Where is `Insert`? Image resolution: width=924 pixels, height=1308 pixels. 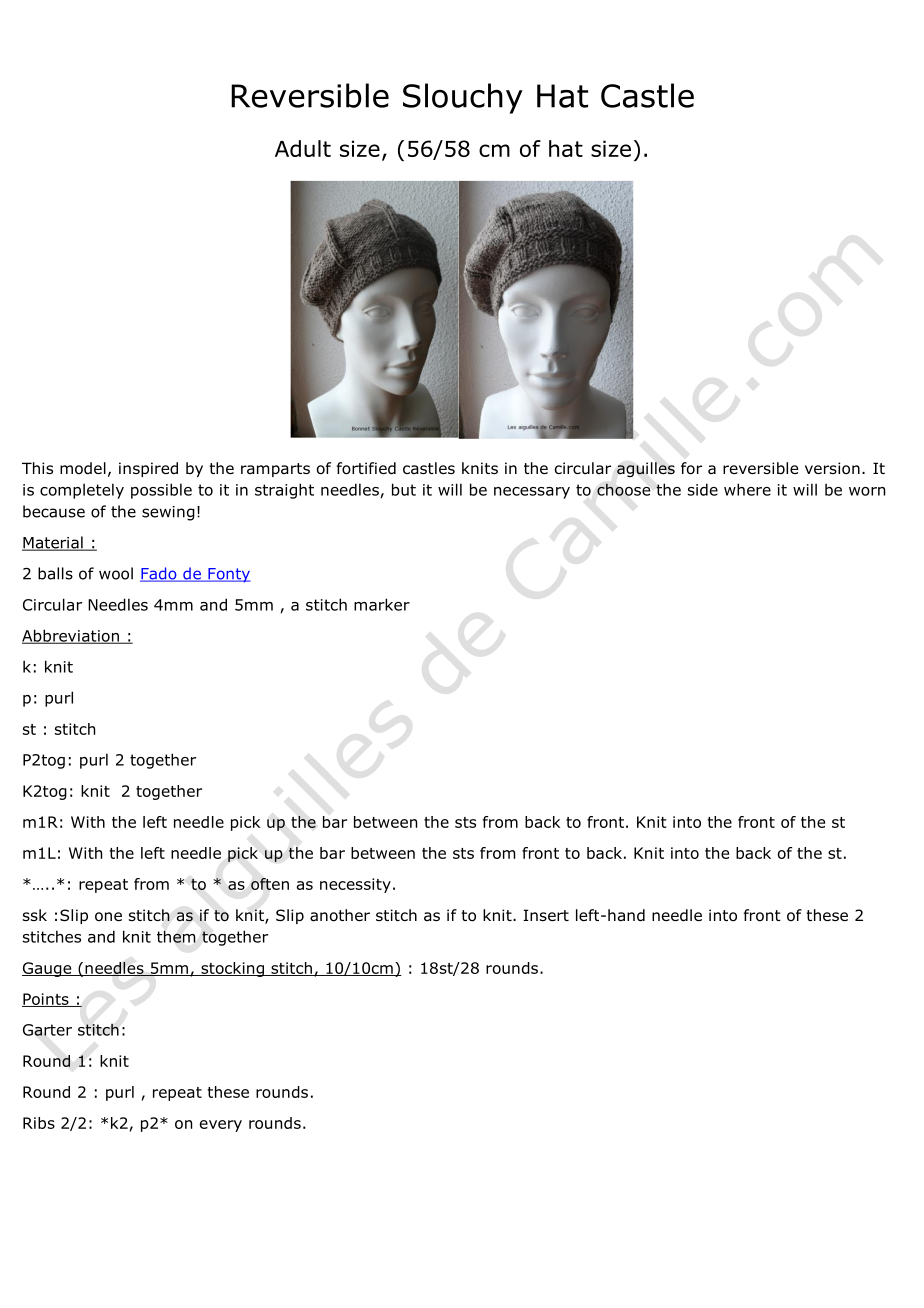
Insert is located at coordinates (546, 915).
